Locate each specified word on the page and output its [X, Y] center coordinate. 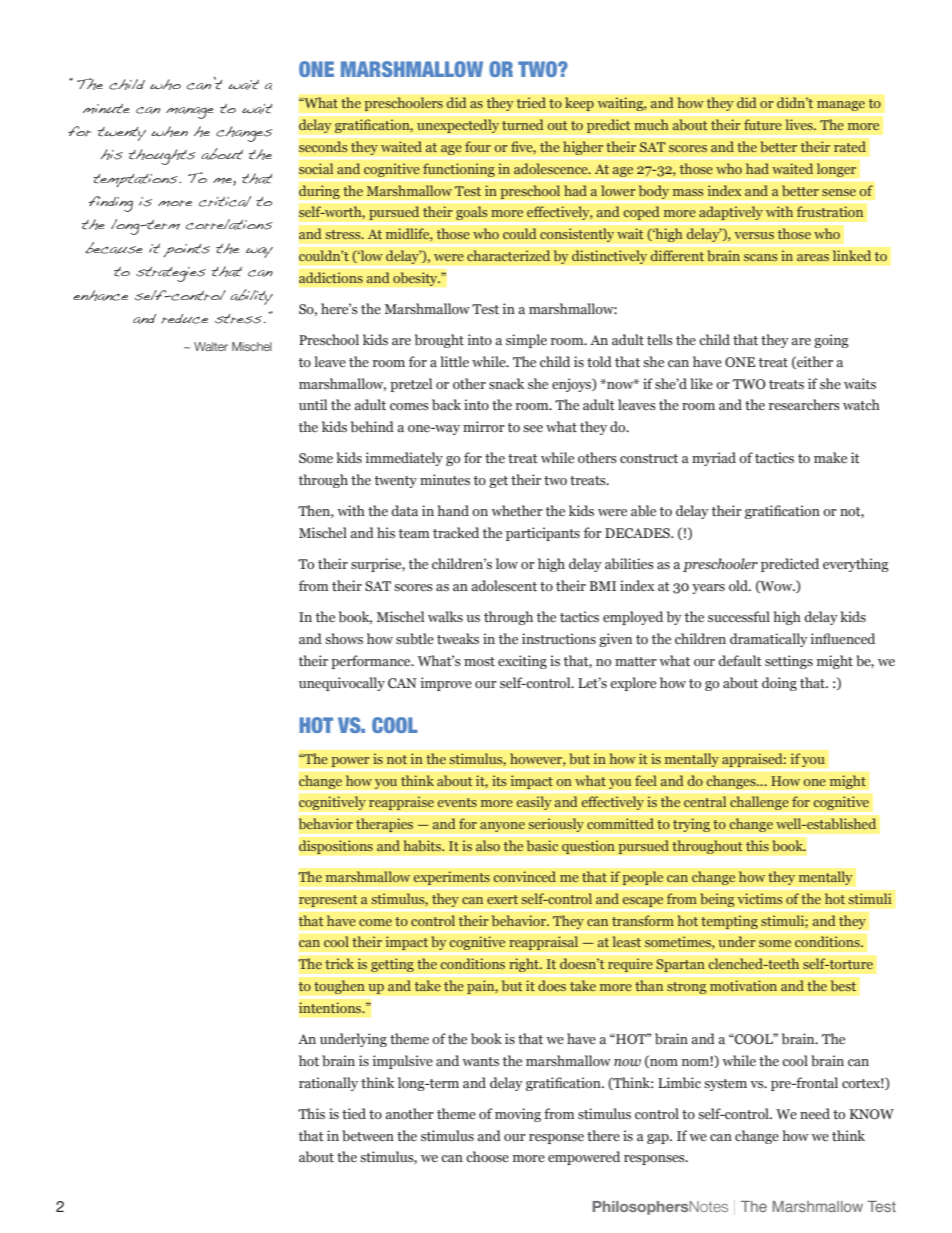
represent [328, 901]
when [169, 131]
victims [760, 898]
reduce [184, 319]
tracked [456, 532]
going [831, 341]
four [478, 146]
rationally [328, 1084]
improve [446, 684]
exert [502, 899]
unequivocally [342, 684]
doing [779, 684]
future [763, 124]
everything [856, 565]
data [404, 510]
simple [526, 341]
